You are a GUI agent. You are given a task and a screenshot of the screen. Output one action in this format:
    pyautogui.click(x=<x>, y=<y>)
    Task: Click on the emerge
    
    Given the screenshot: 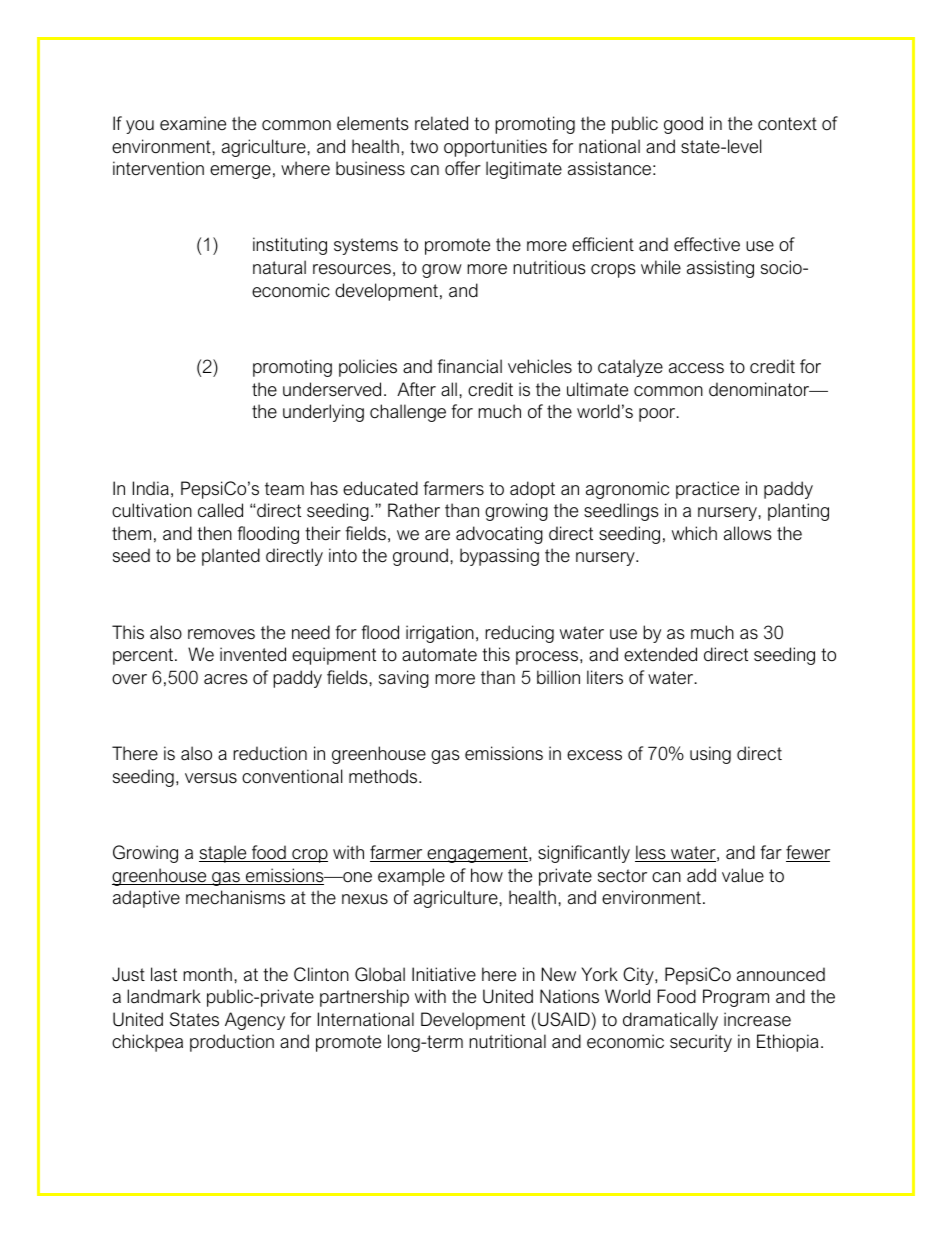 What is the action you would take?
    pyautogui.click(x=240, y=172)
